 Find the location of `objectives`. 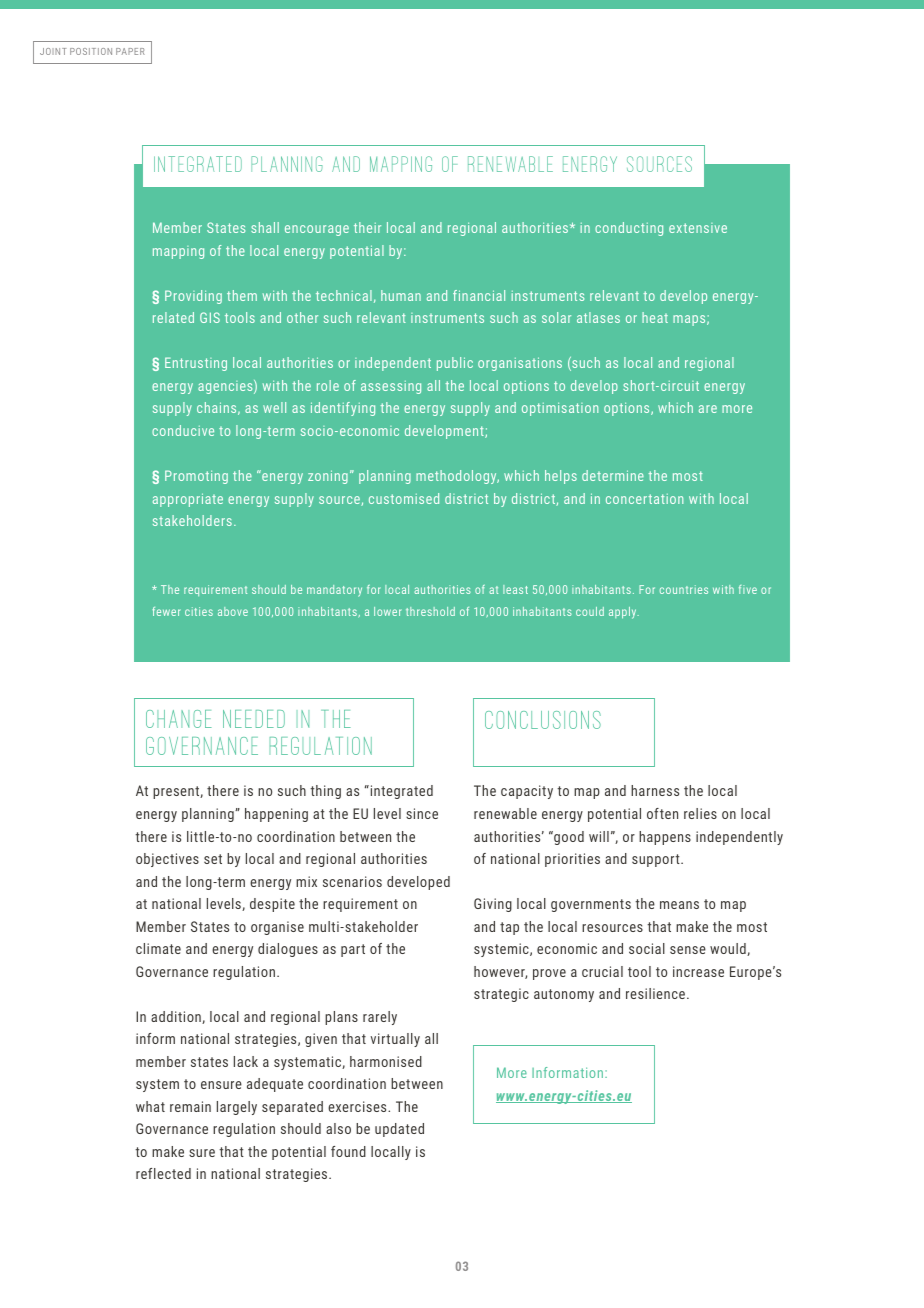

objectives is located at coordinates (167, 860).
